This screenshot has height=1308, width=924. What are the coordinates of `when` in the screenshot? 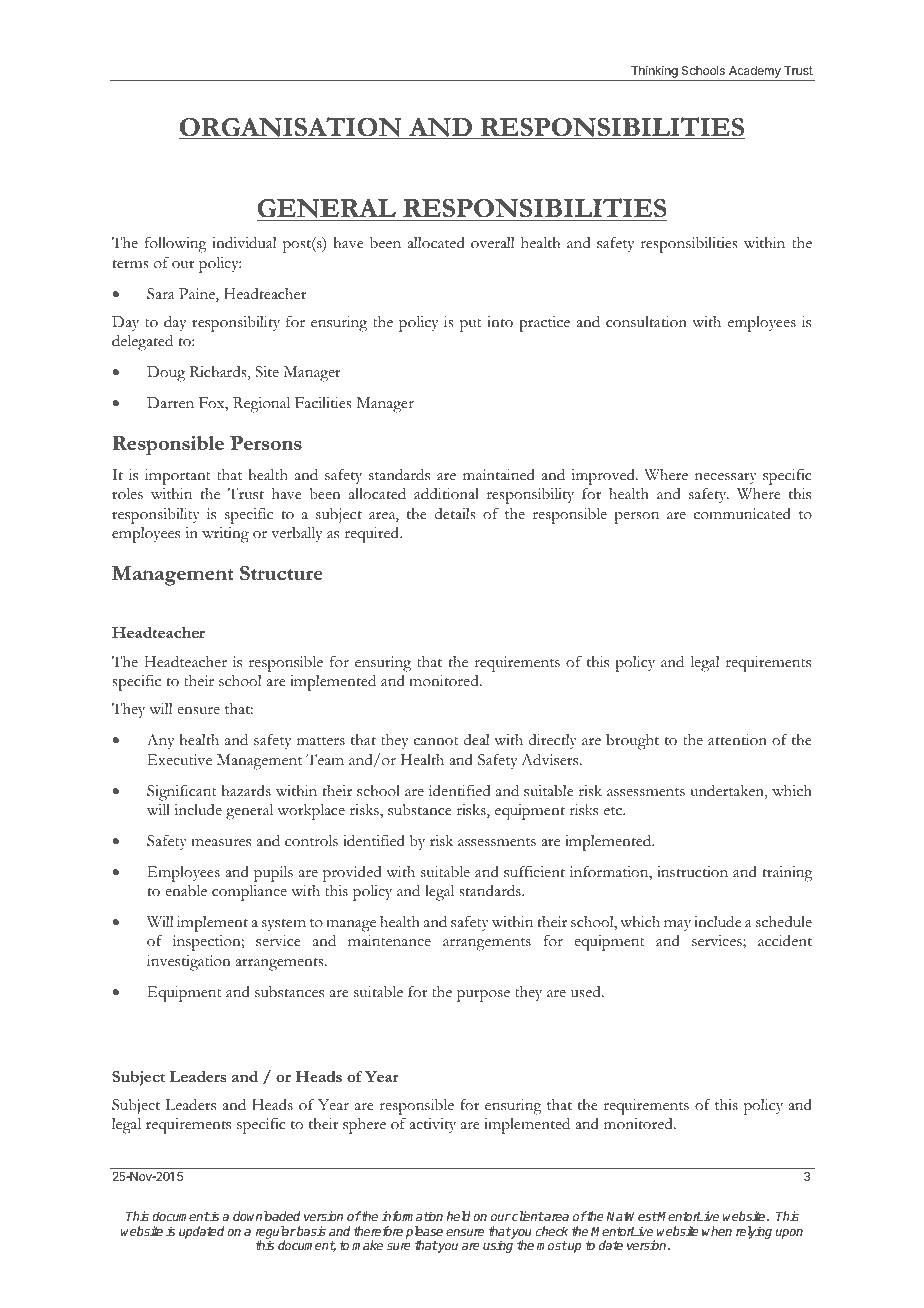 It's located at (717, 1231).
